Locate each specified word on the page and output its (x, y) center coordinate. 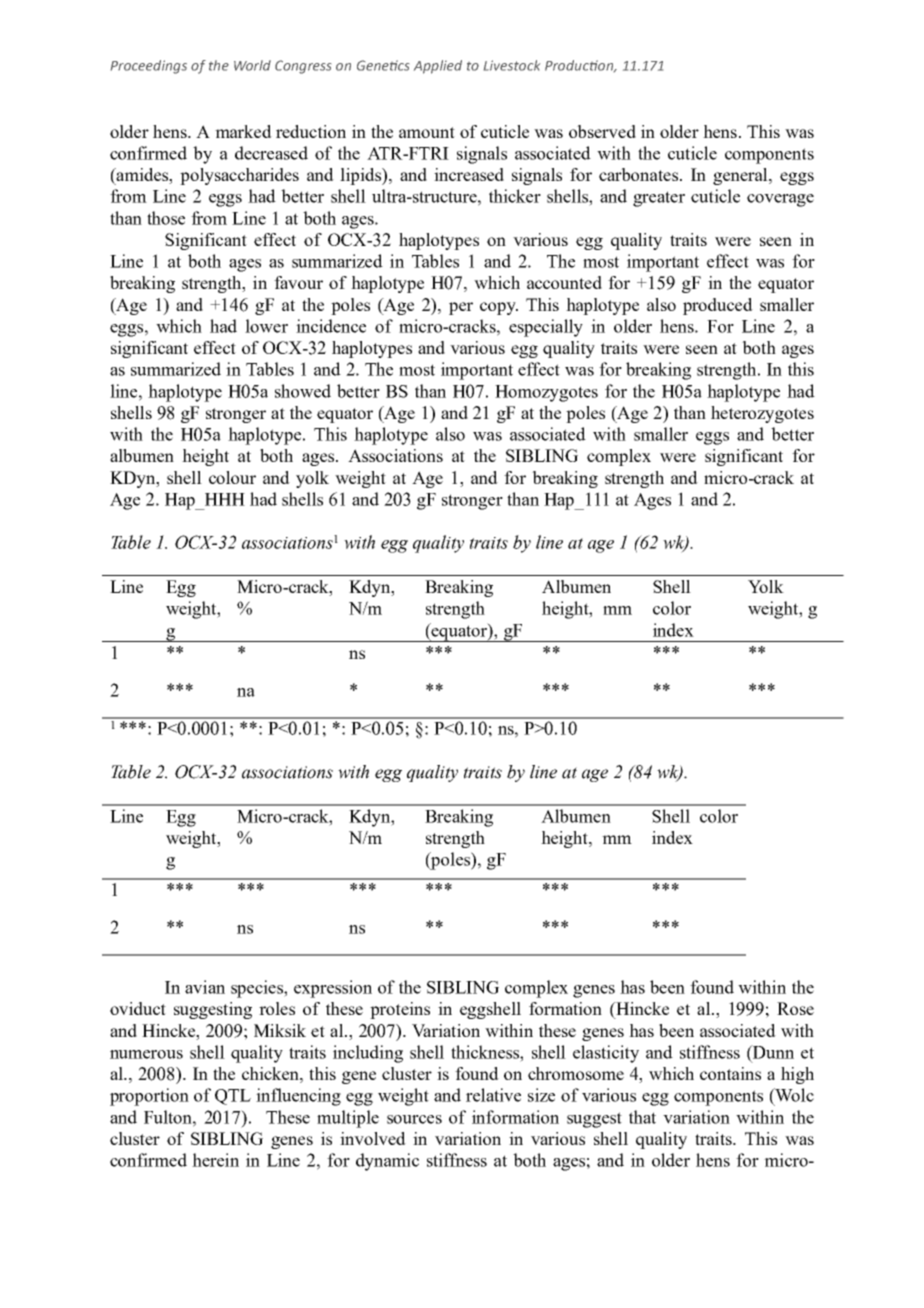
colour (232, 477)
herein (215, 1160)
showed (303, 391)
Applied (438, 67)
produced (718, 306)
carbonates (638, 174)
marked (243, 131)
